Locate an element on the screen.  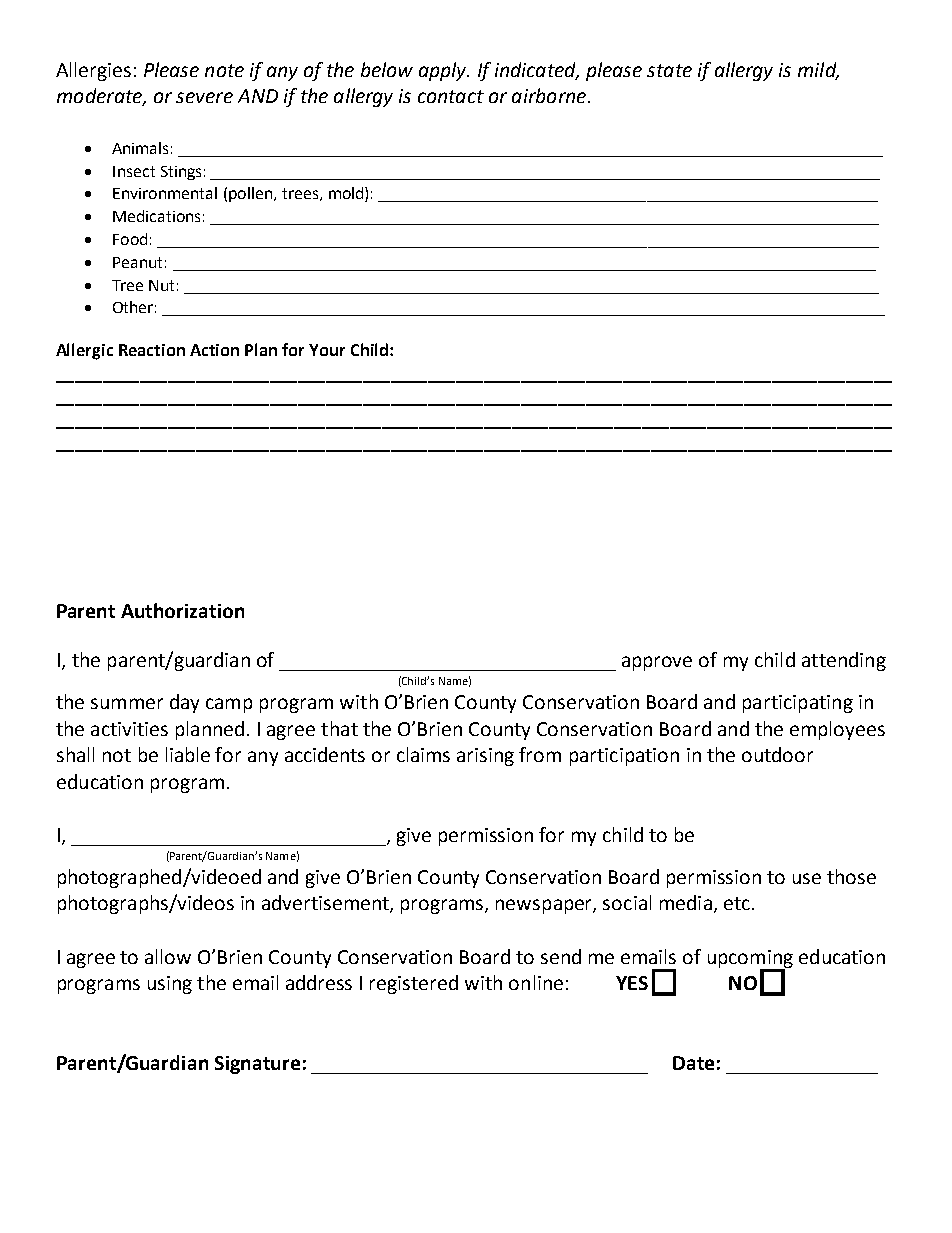
contact is located at coordinates (451, 96).
